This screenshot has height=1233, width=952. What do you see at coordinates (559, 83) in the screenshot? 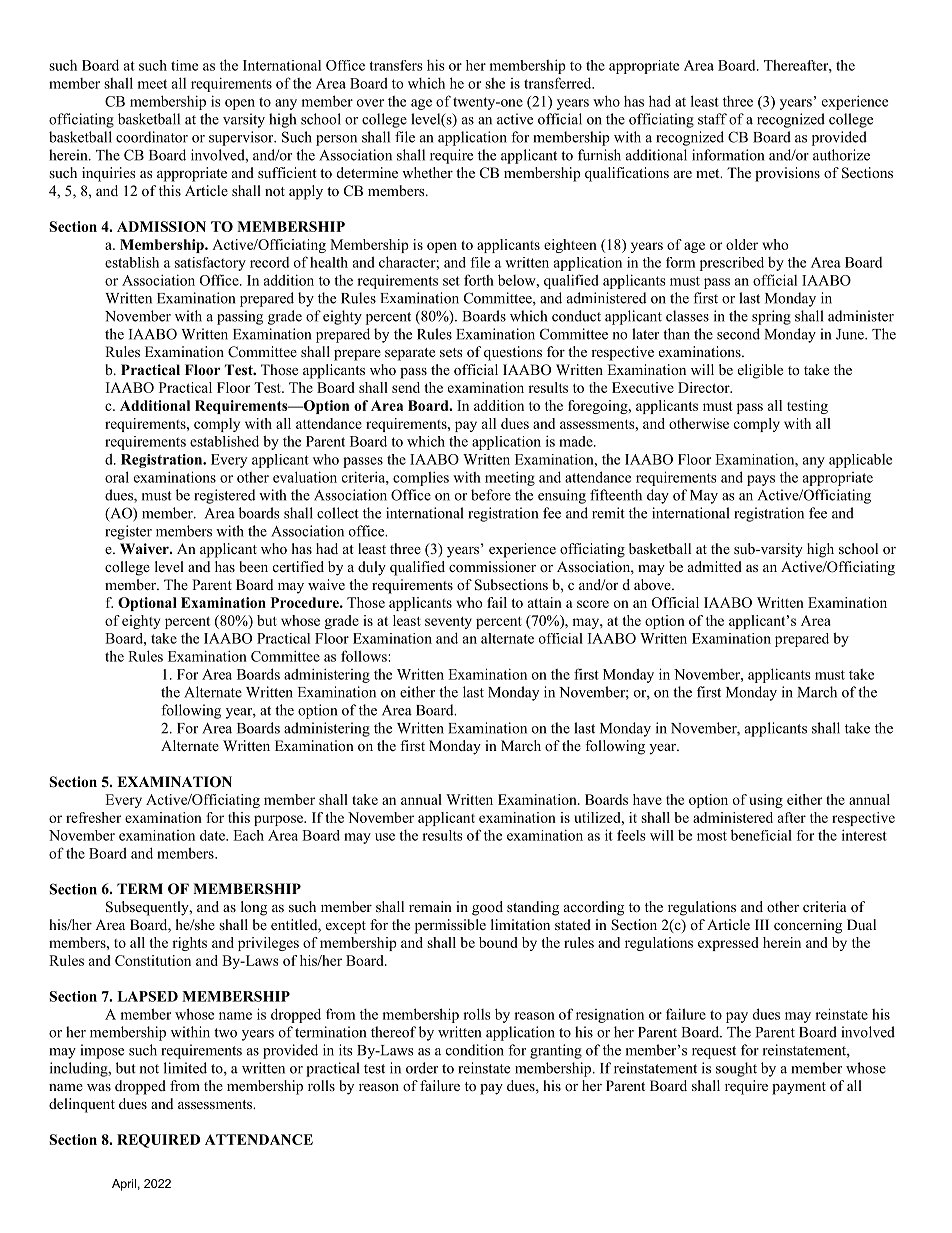
I see `transferred` at bounding box center [559, 83].
